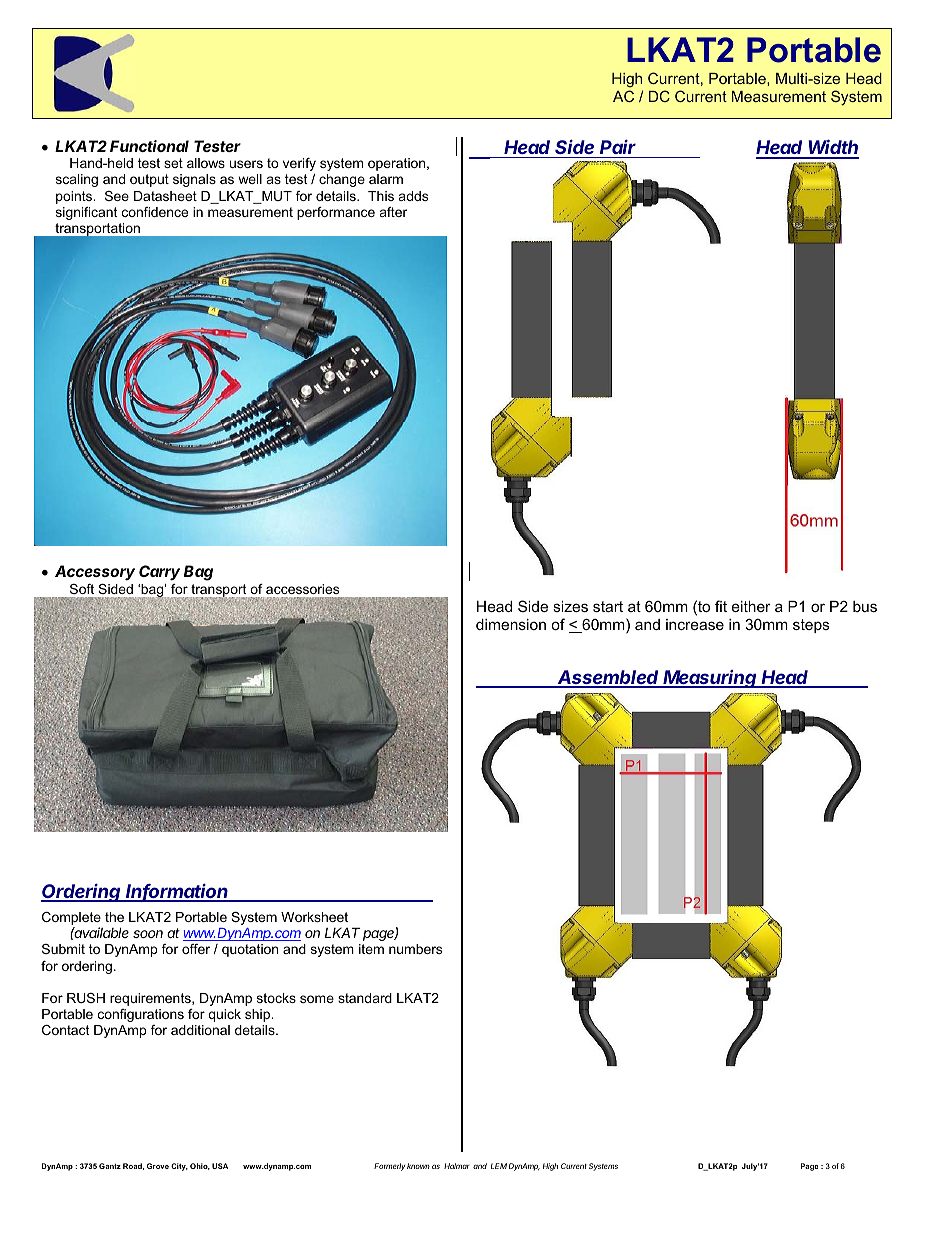 The height and width of the image is (1233, 952). I want to click on known, so click(418, 1166).
